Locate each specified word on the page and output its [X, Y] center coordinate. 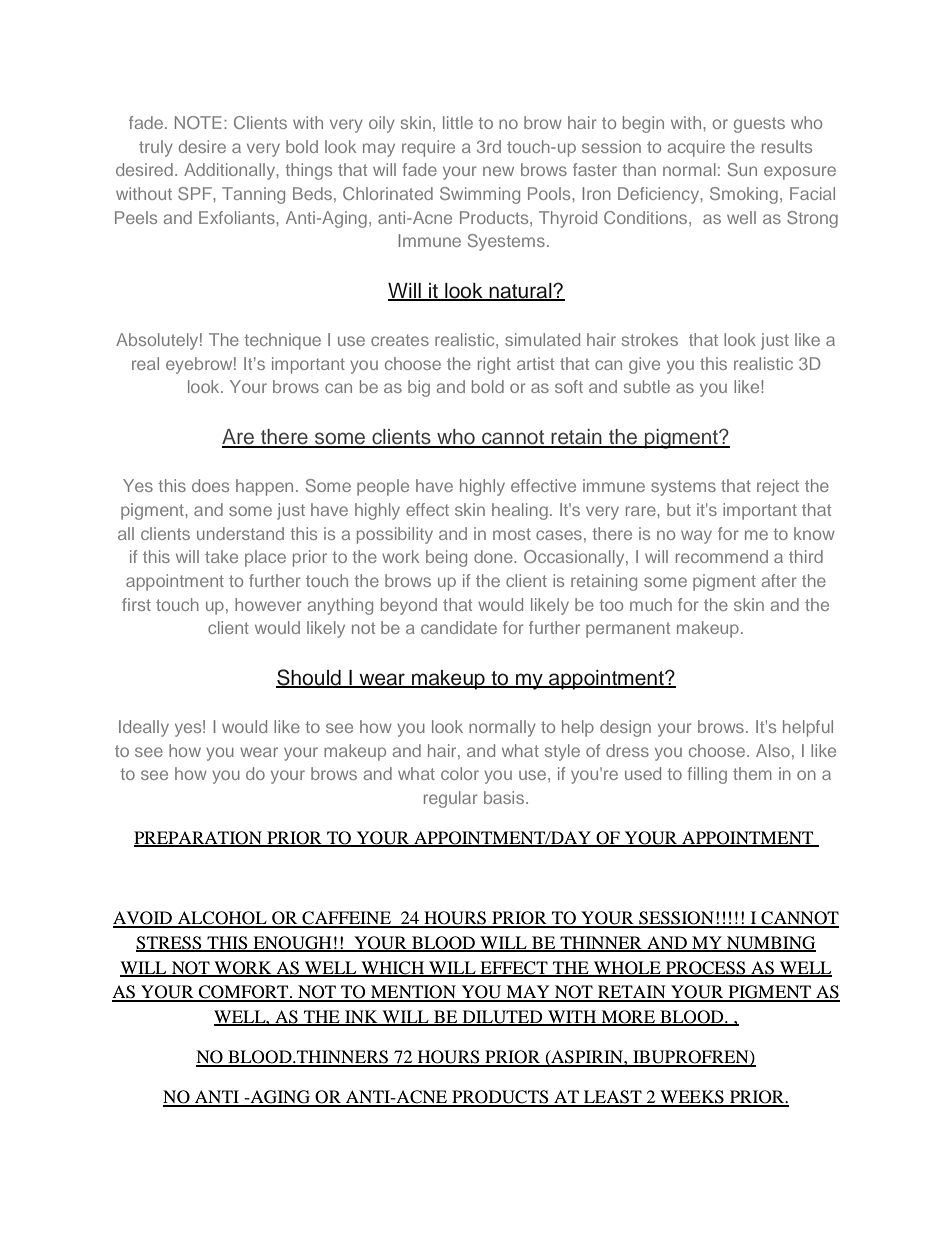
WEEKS [692, 1098]
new [498, 171]
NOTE [198, 122]
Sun [742, 169]
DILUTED [502, 1018]
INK [361, 1017]
